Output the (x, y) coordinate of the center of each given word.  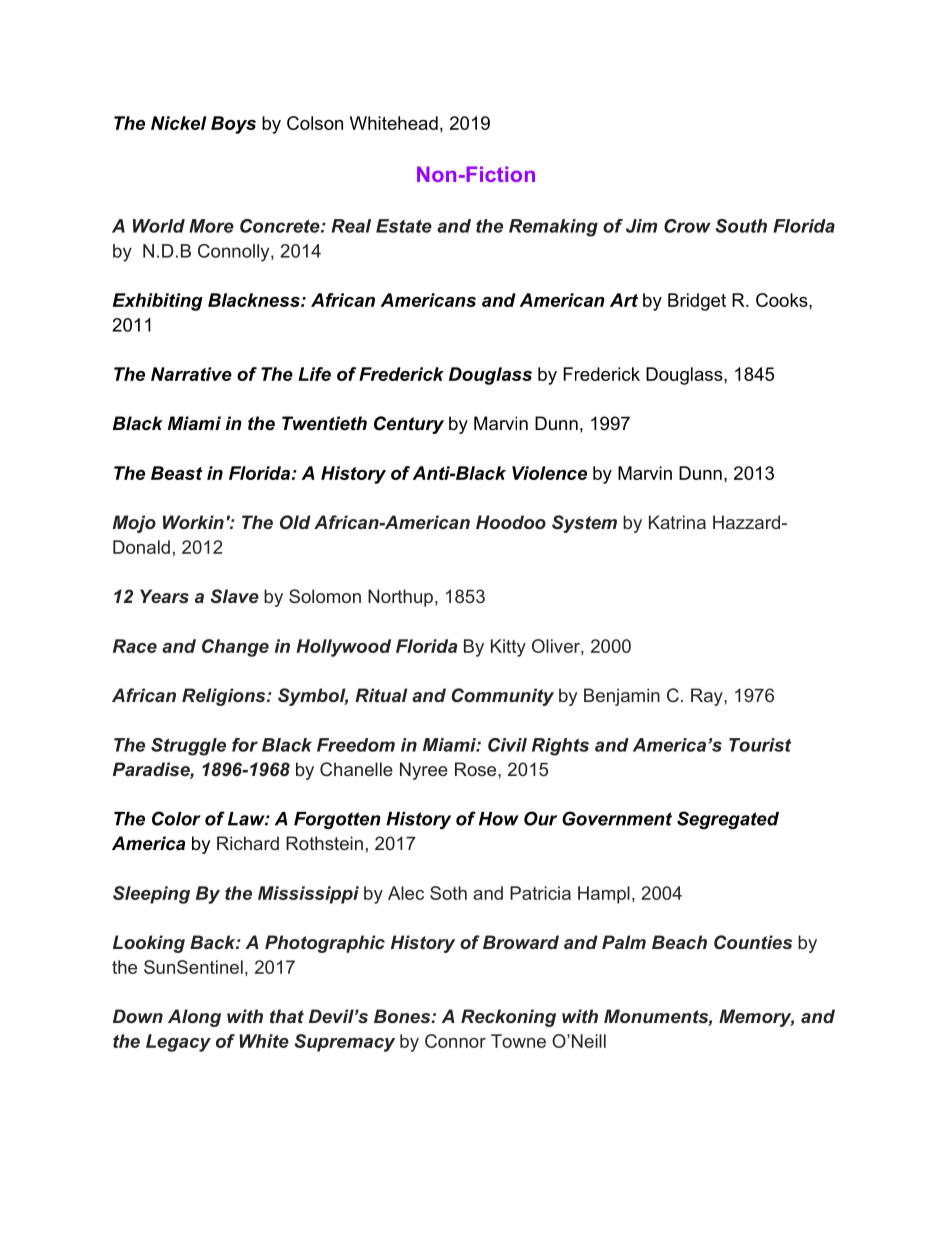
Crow (687, 226)
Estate (404, 226)
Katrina (677, 522)
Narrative (191, 374)
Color (176, 818)
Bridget (697, 302)
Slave (235, 596)
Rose (477, 769)
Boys (233, 125)
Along (194, 1018)
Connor (455, 1041)
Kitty (508, 648)
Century (409, 425)
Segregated (728, 820)
